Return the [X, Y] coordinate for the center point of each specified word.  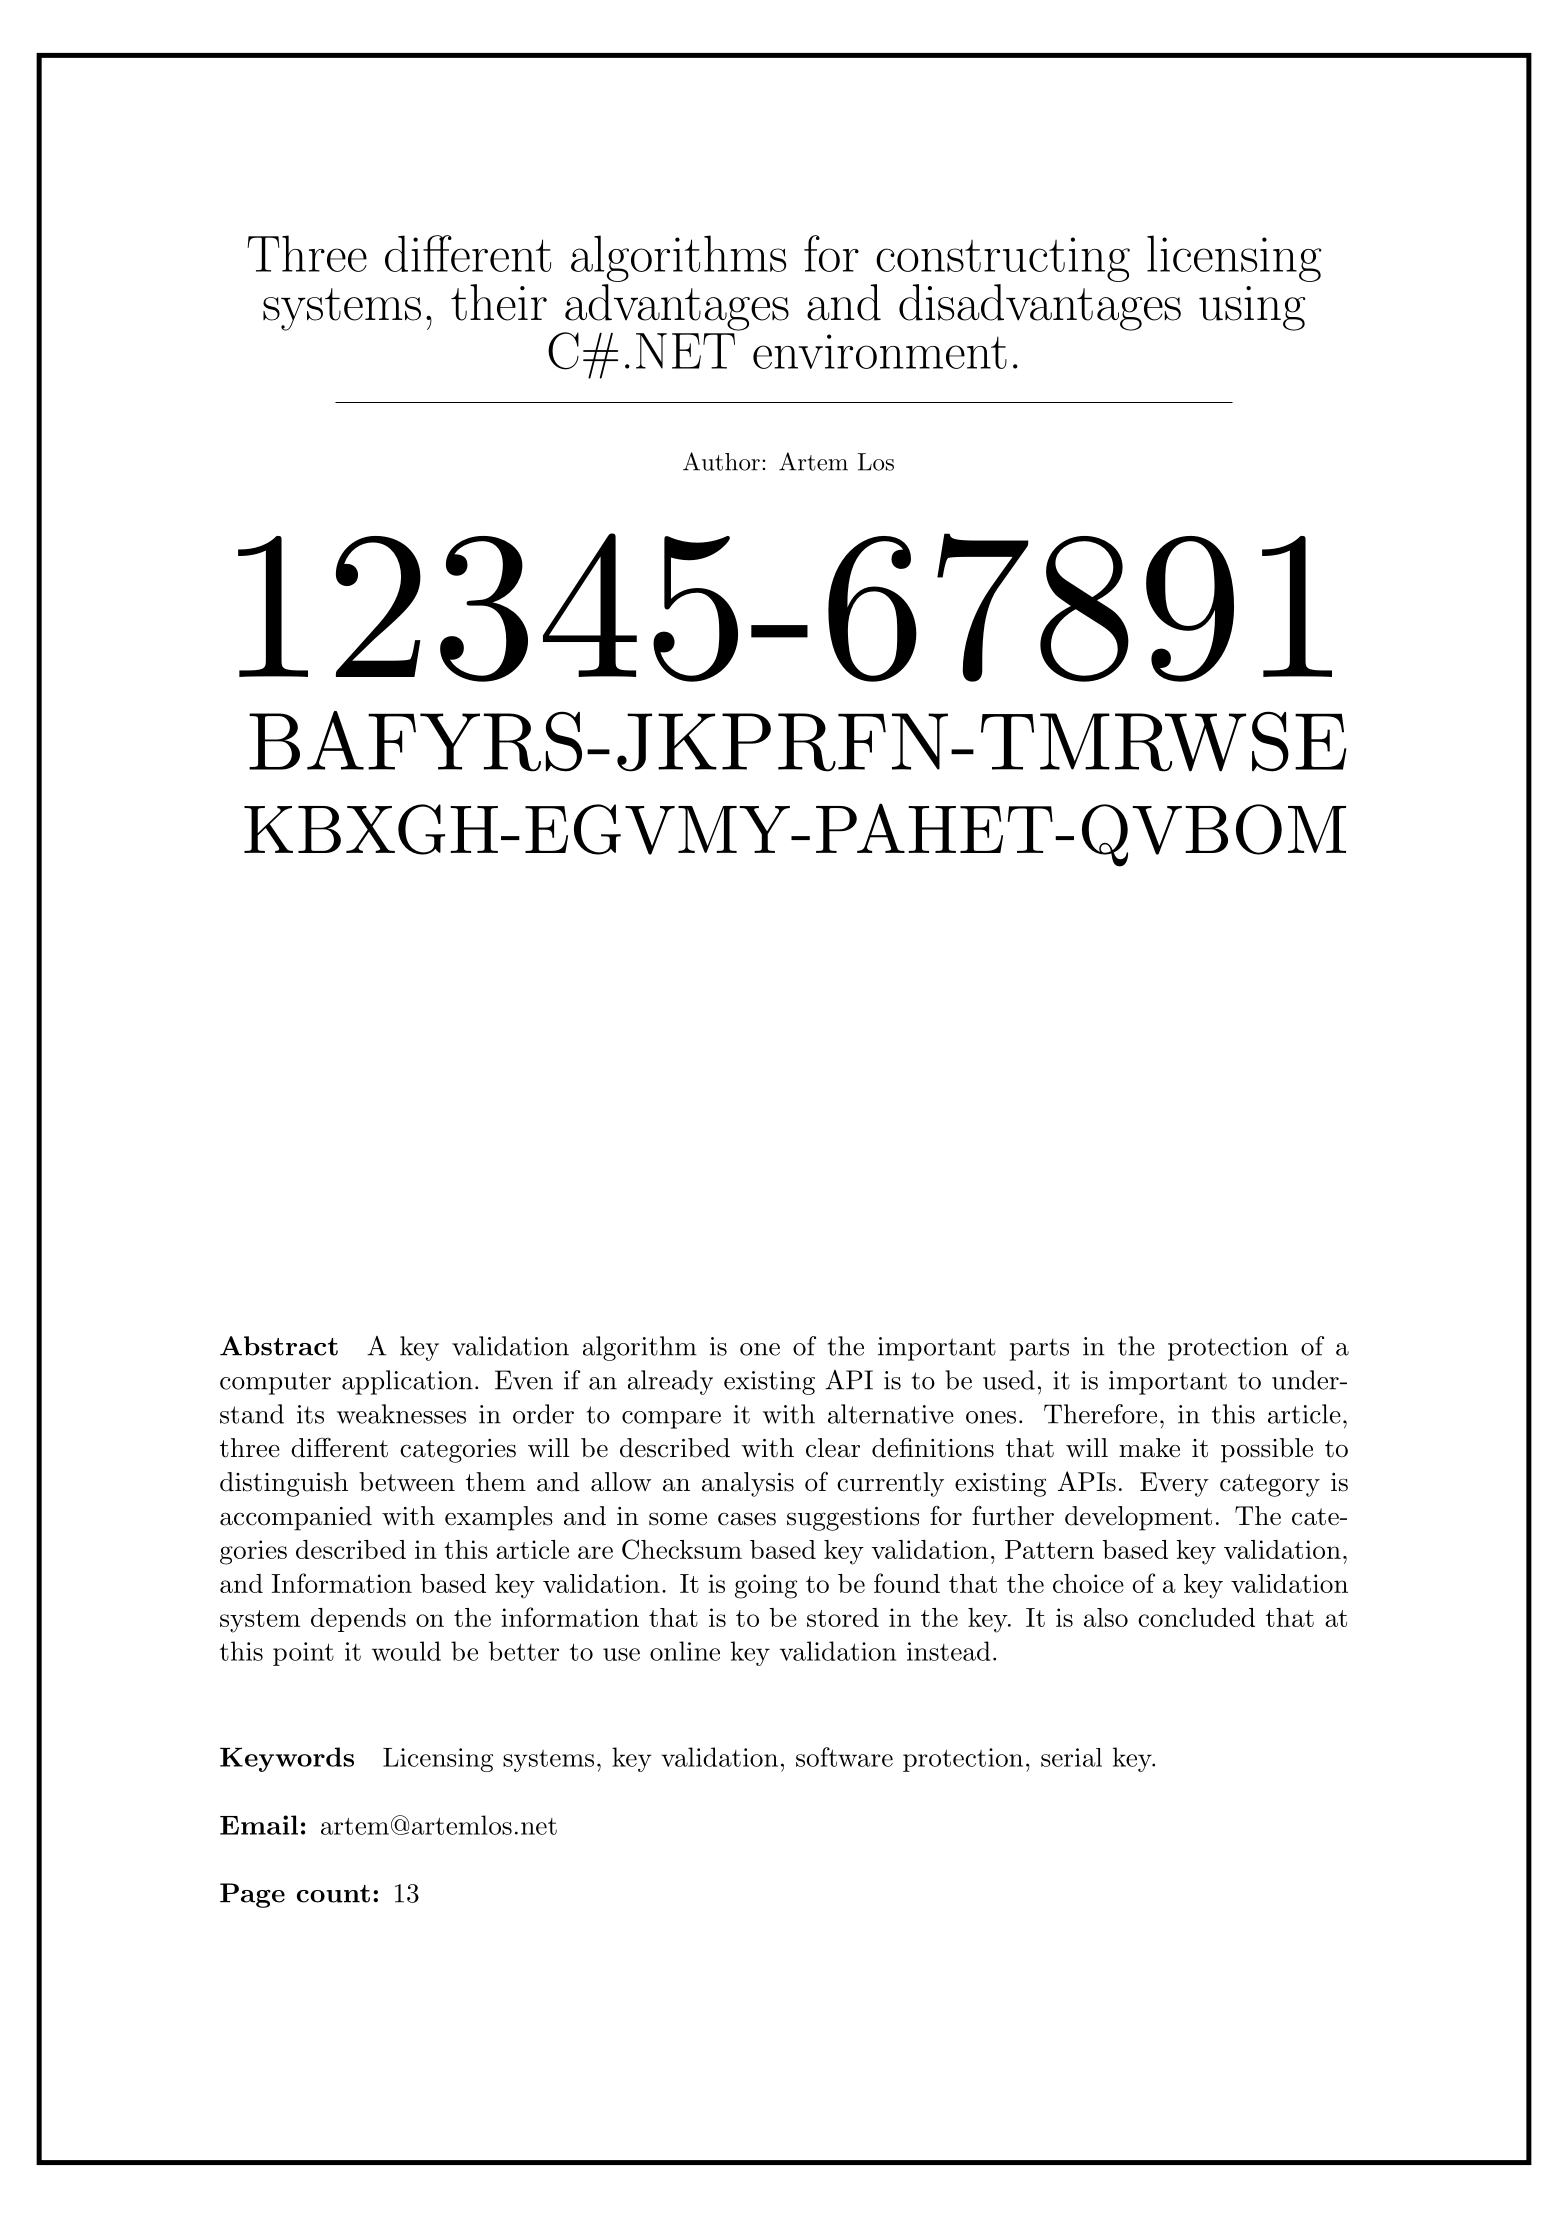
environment [880, 351]
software [844, 1757]
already [670, 1382]
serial [1071, 1757]
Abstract [279, 1346]
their [499, 302]
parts [1039, 1349]
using [1252, 308]
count [333, 1894]
